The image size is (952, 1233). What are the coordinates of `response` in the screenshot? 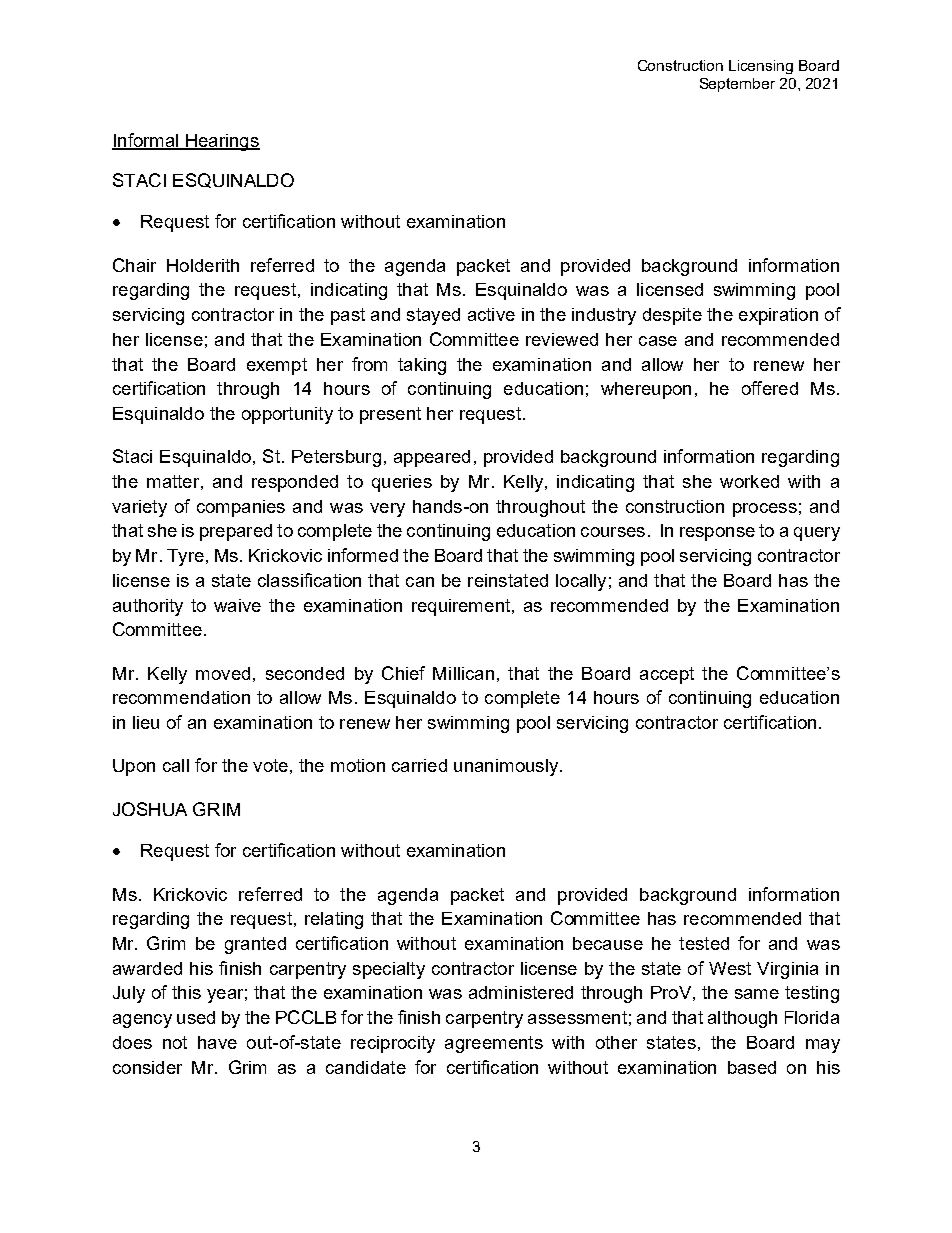 It's located at (717, 534).
